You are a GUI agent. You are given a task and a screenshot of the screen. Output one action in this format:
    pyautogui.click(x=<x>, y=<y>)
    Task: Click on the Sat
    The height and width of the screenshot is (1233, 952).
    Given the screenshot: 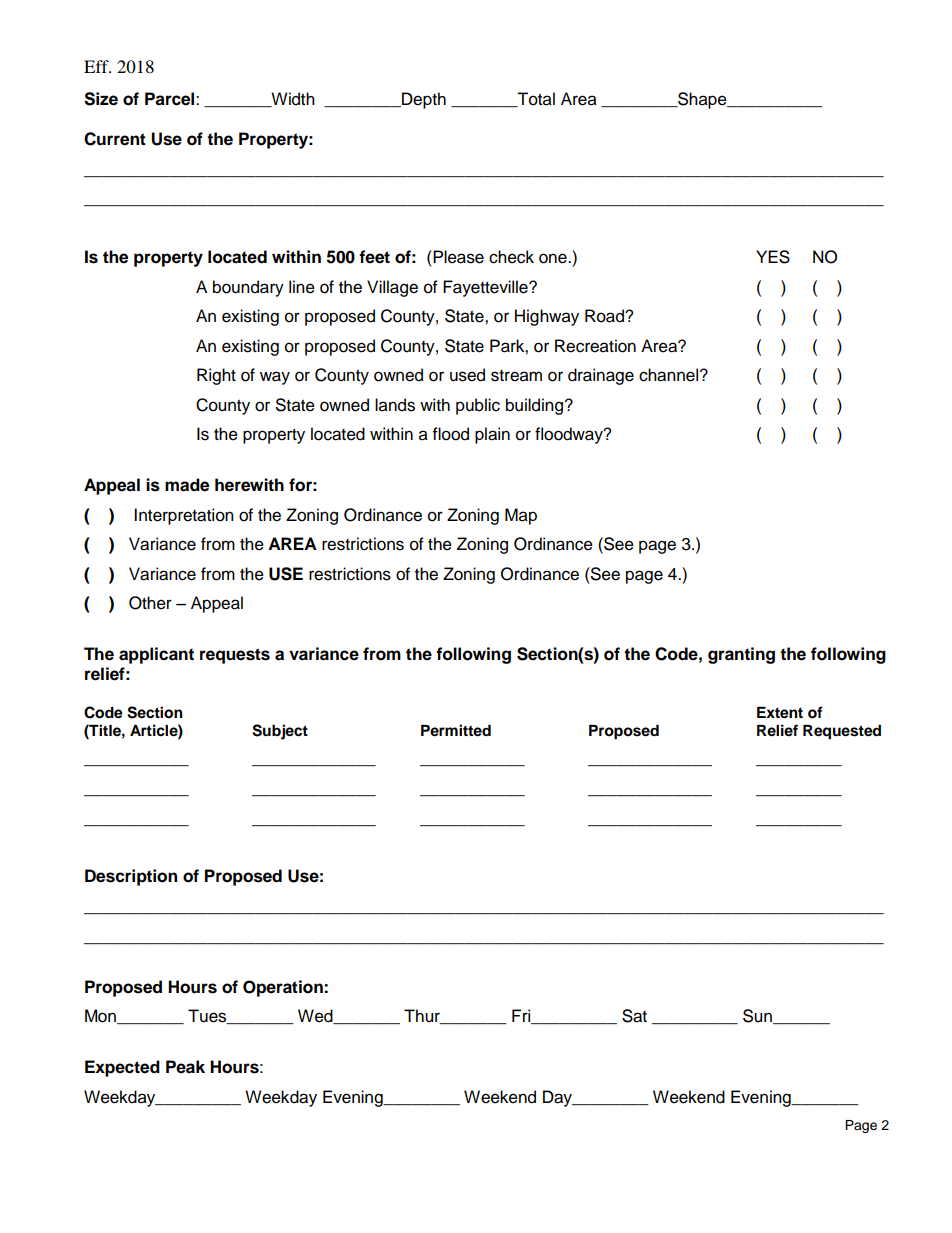 What is the action you would take?
    pyautogui.click(x=634, y=1016)
